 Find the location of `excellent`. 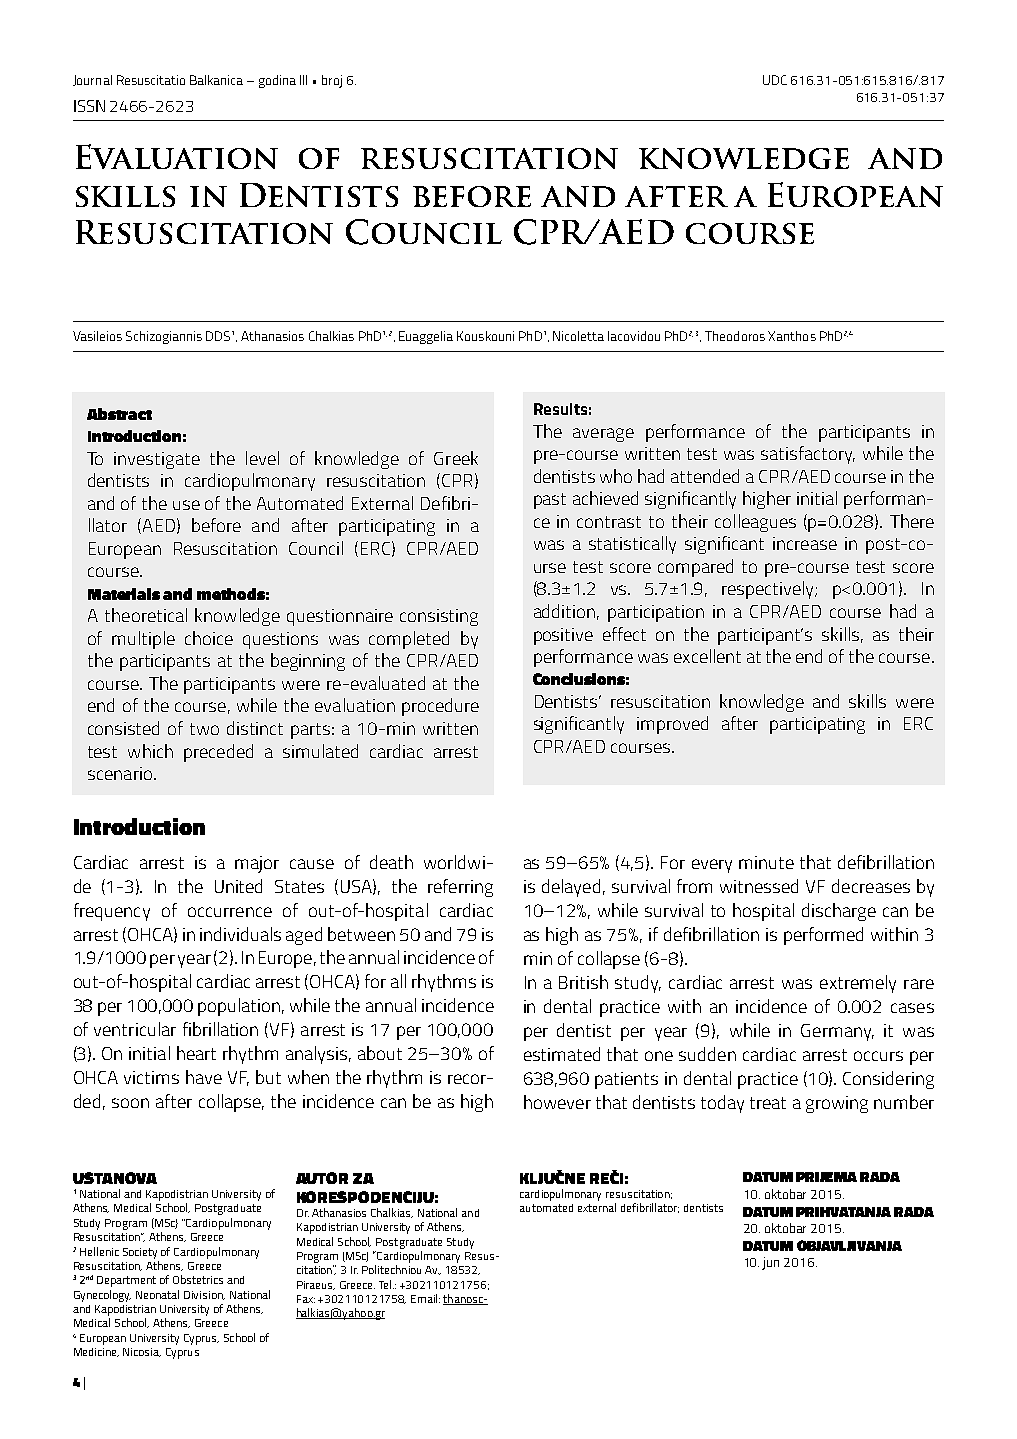

excellent is located at coordinates (707, 656).
